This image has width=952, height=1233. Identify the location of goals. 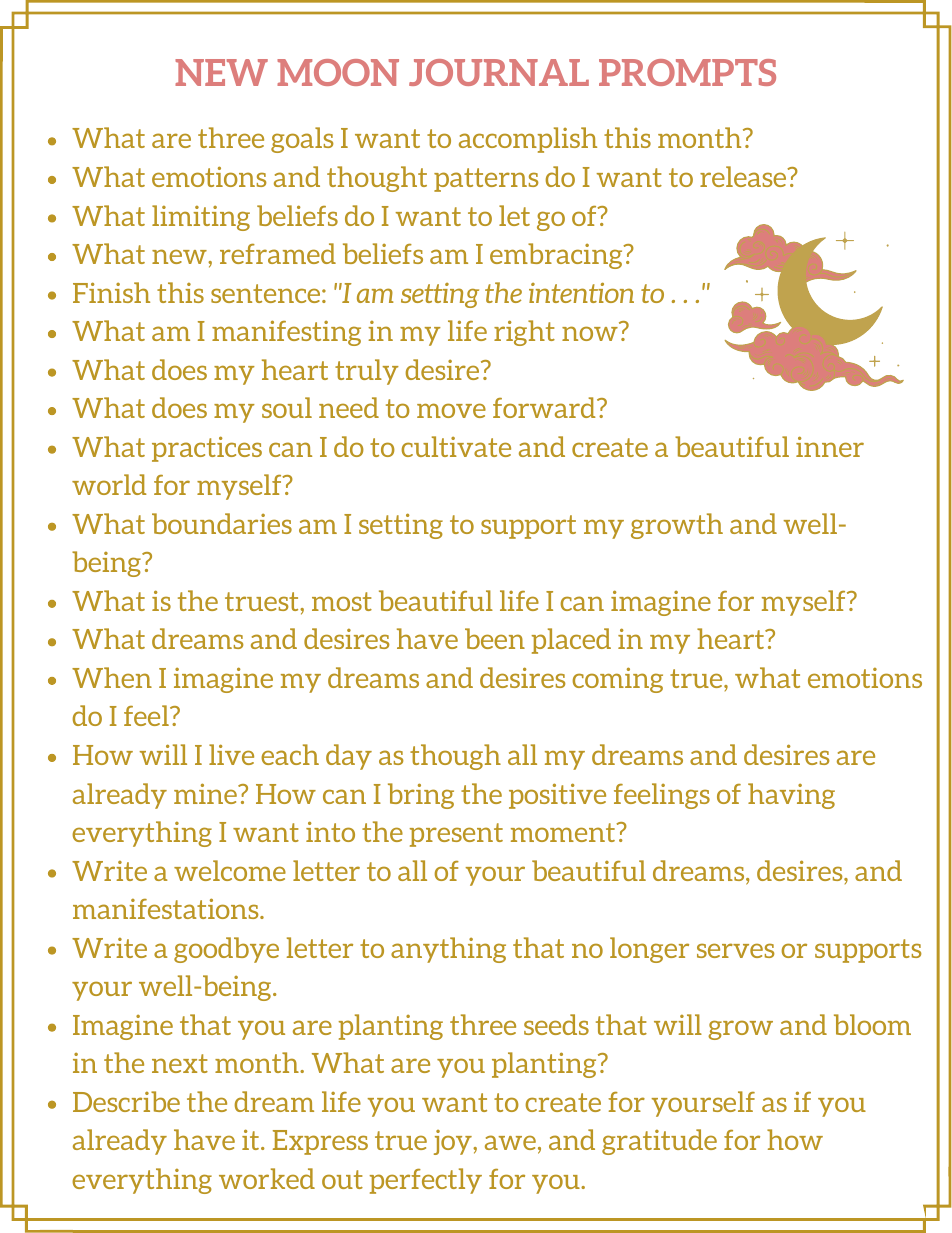
(302, 140).
